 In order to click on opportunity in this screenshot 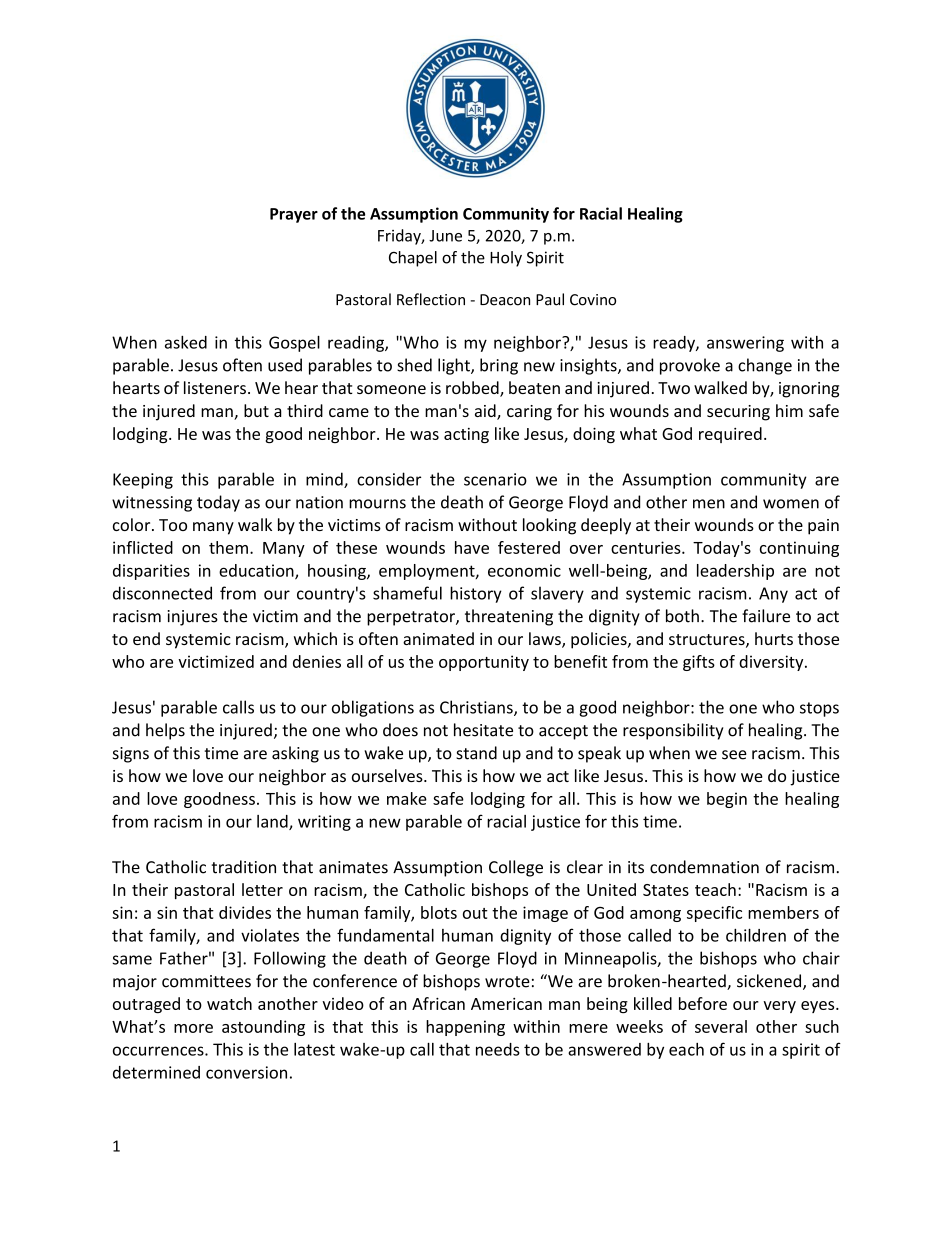, I will do `click(484, 663)`.
